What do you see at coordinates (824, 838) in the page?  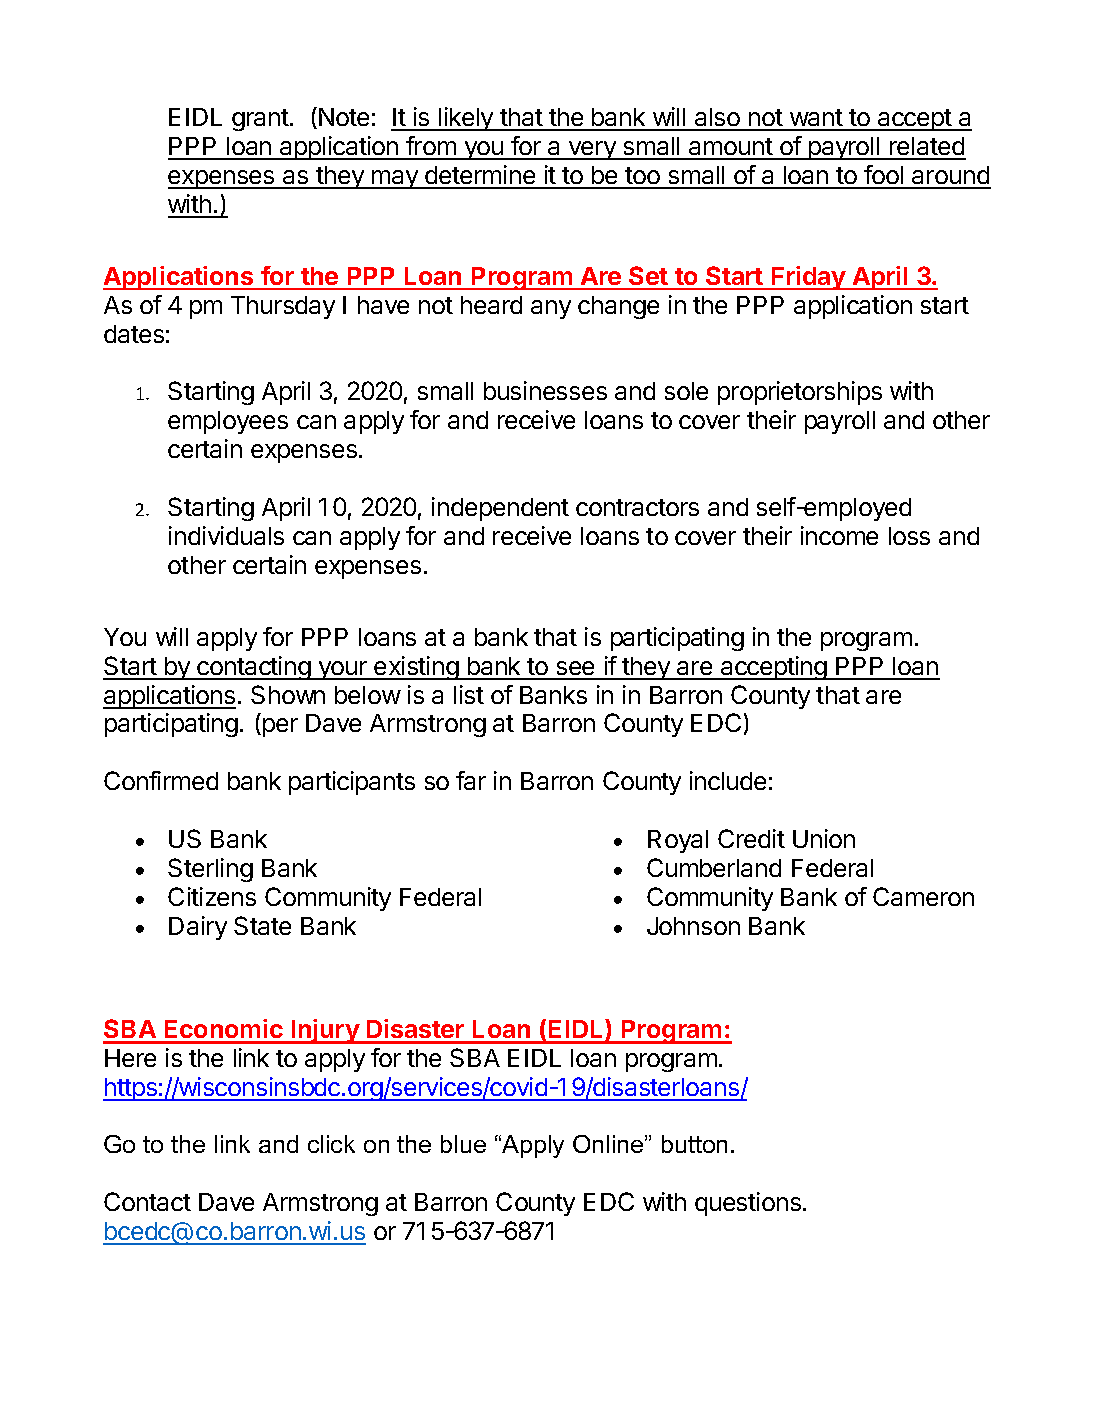 I see `Union` at bounding box center [824, 838].
